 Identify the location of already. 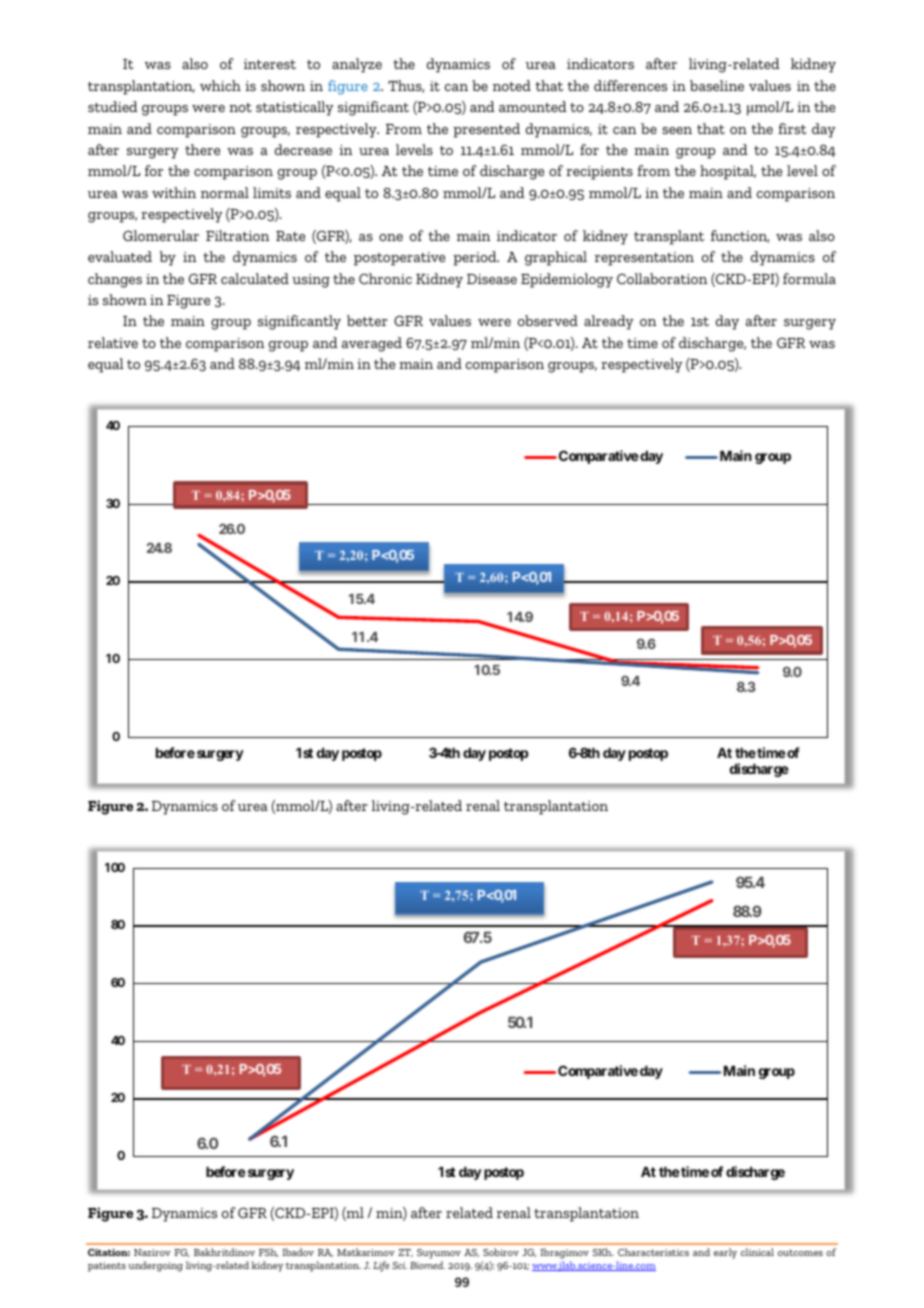
(609, 322).
